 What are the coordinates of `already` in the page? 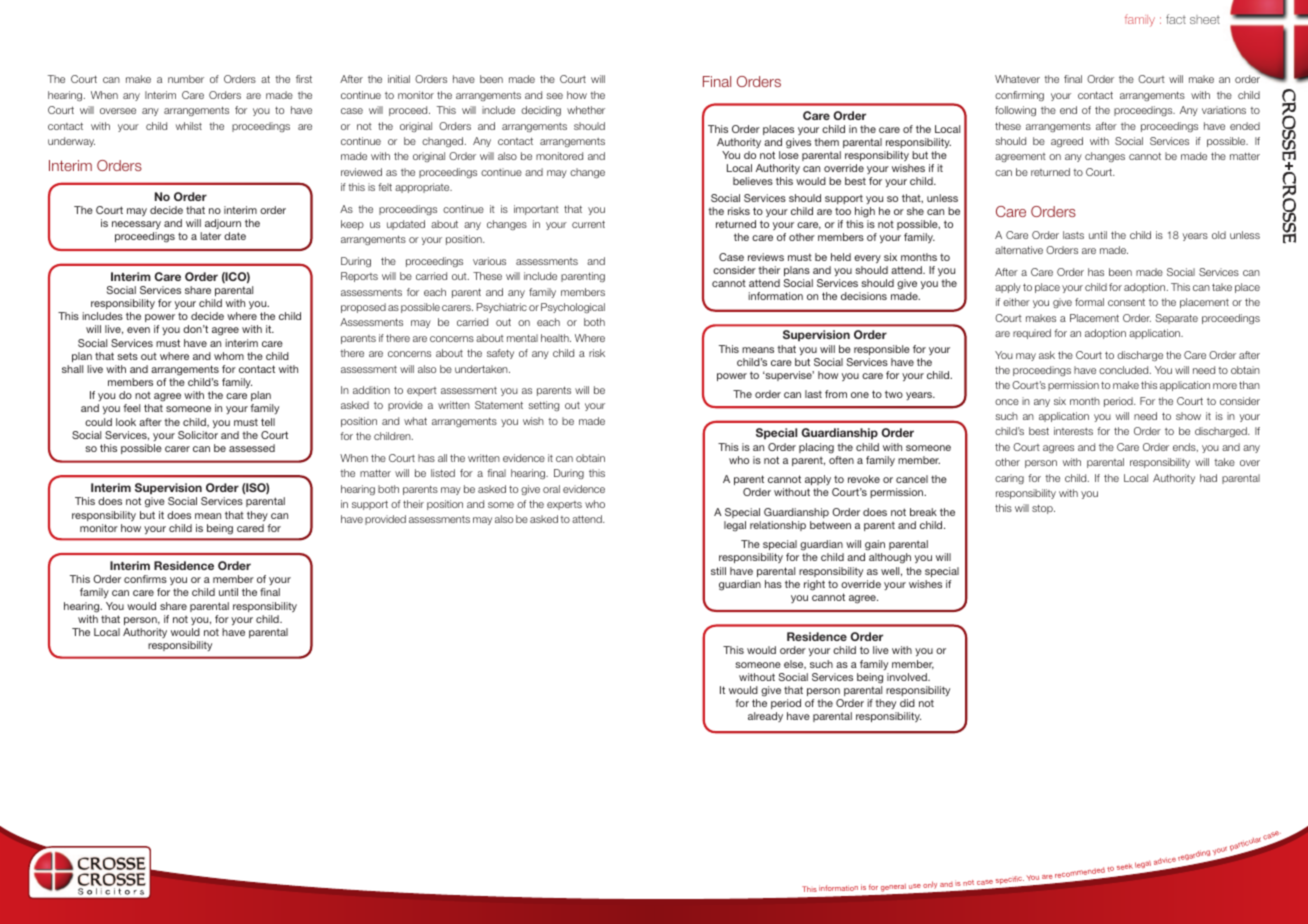 It's located at (765, 717).
